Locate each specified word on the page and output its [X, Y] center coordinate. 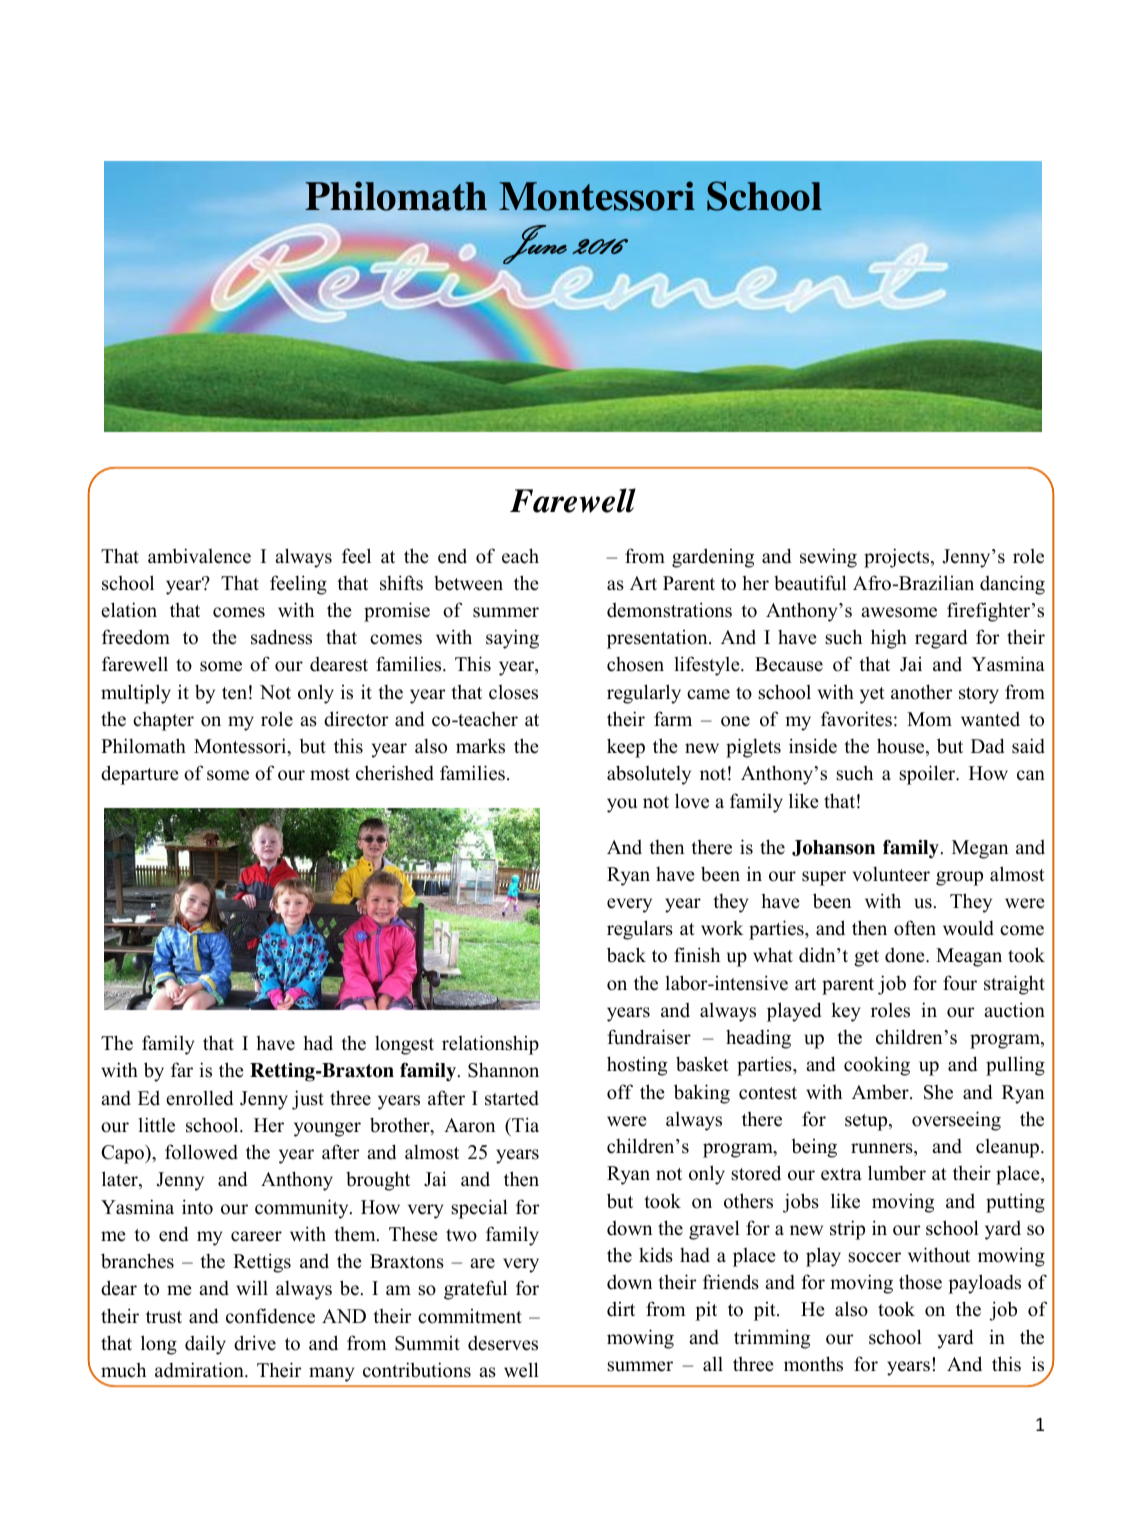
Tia [524, 1124]
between [468, 583]
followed [201, 1152]
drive [255, 1343]
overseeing [956, 1121]
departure [140, 775]
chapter [163, 721]
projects [898, 558]
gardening [713, 558]
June [535, 244]
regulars [640, 930]
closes [513, 692]
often [915, 928]
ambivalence [199, 556]
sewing [828, 558]
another [922, 692]
